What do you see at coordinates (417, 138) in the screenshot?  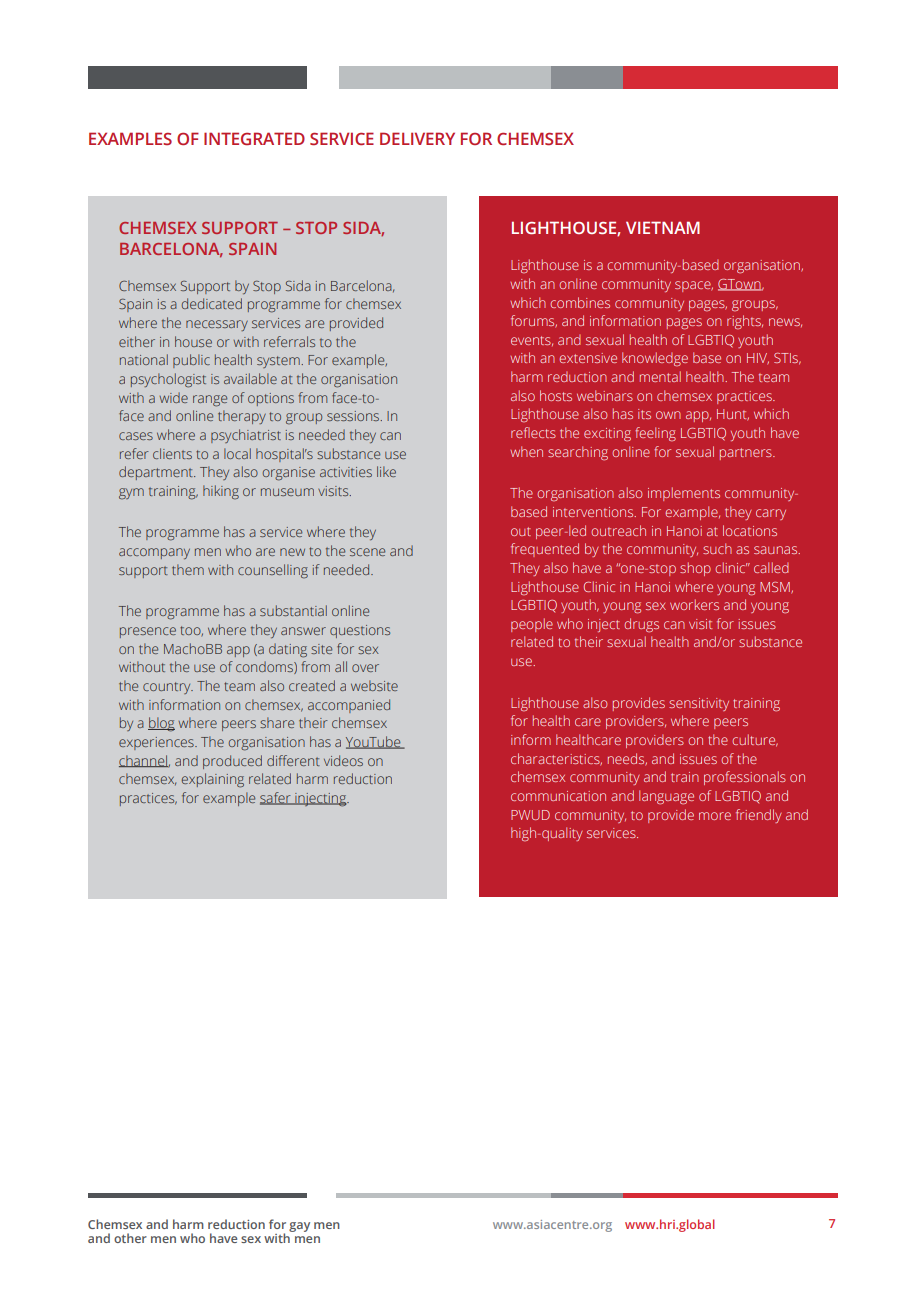 I see `DELIVERY` at bounding box center [417, 138].
